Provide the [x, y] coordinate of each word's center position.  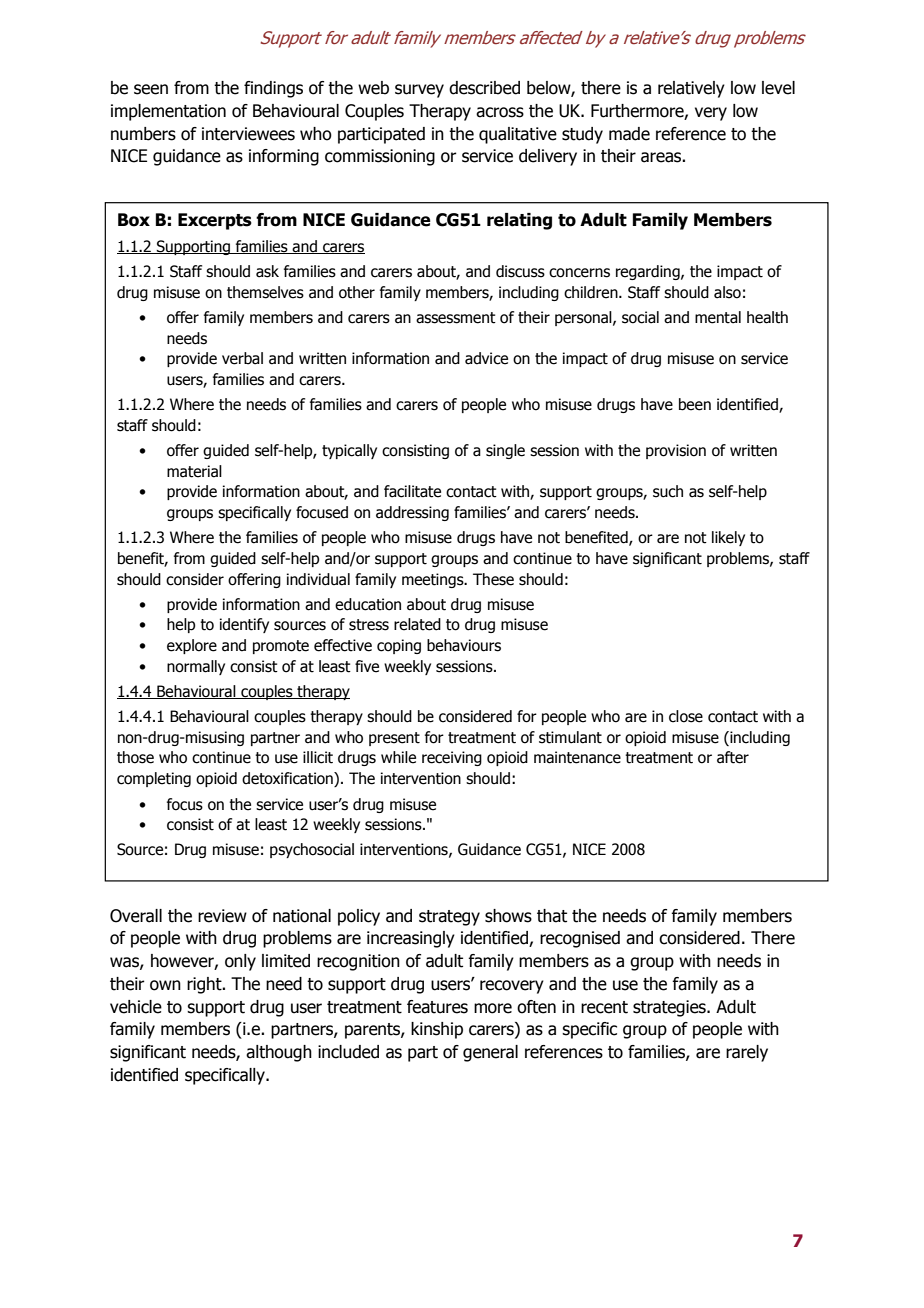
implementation [168, 112]
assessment [456, 318]
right [205, 985]
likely [728, 538]
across [500, 112]
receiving [452, 758]
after [733, 757]
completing [154, 779]
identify [244, 625]
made [629, 134]
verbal [242, 358]
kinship [437, 1030]
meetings [434, 580]
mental [718, 317]
